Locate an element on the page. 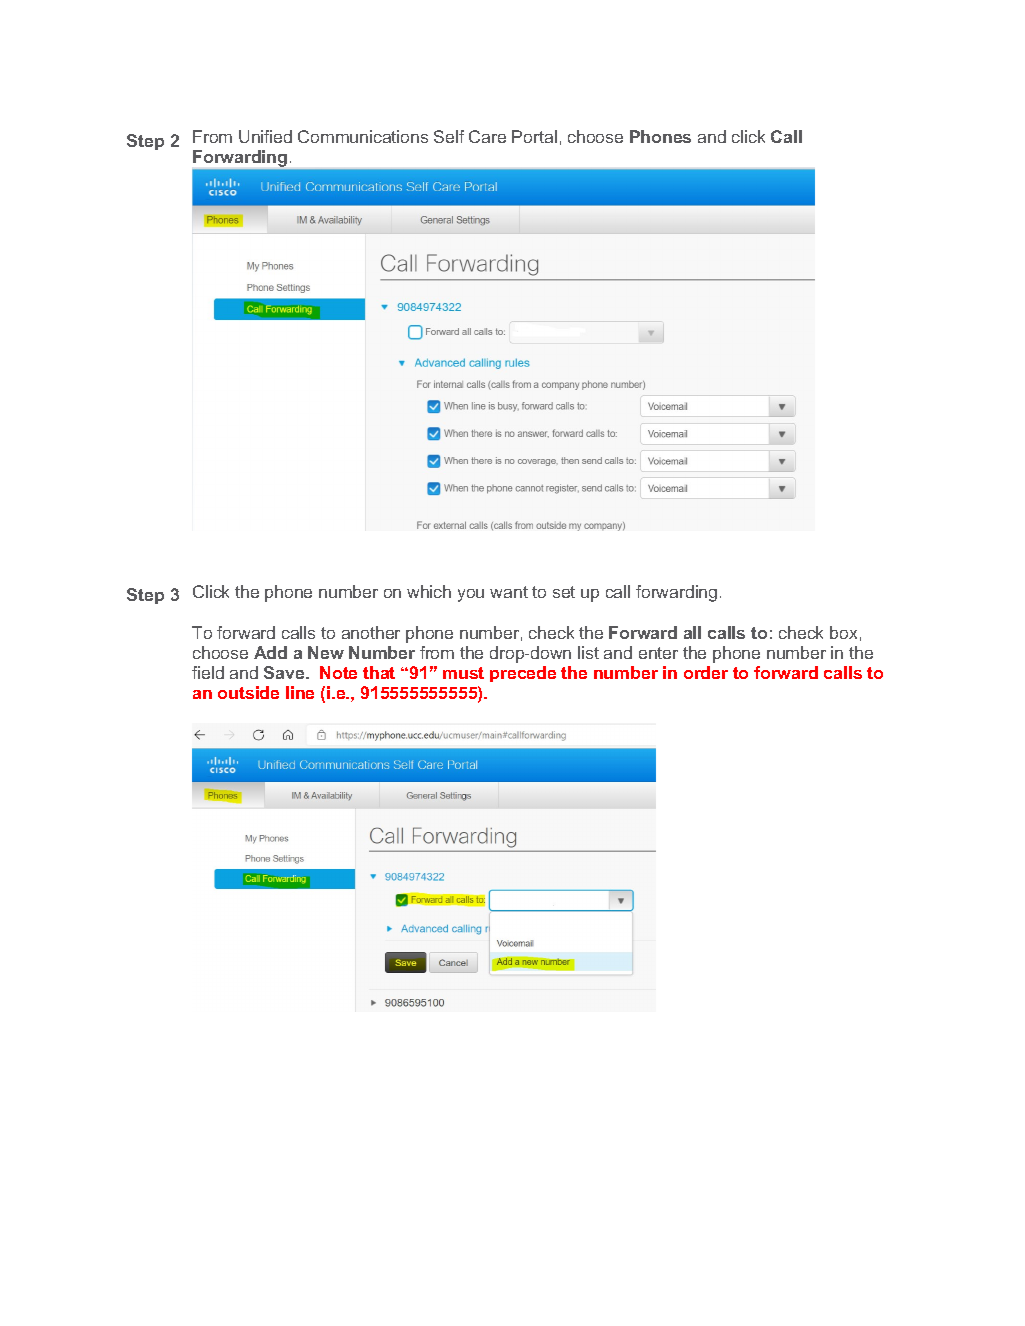 Image resolution: width=1025 pixels, height=1326 pixels. want is located at coordinates (509, 592).
